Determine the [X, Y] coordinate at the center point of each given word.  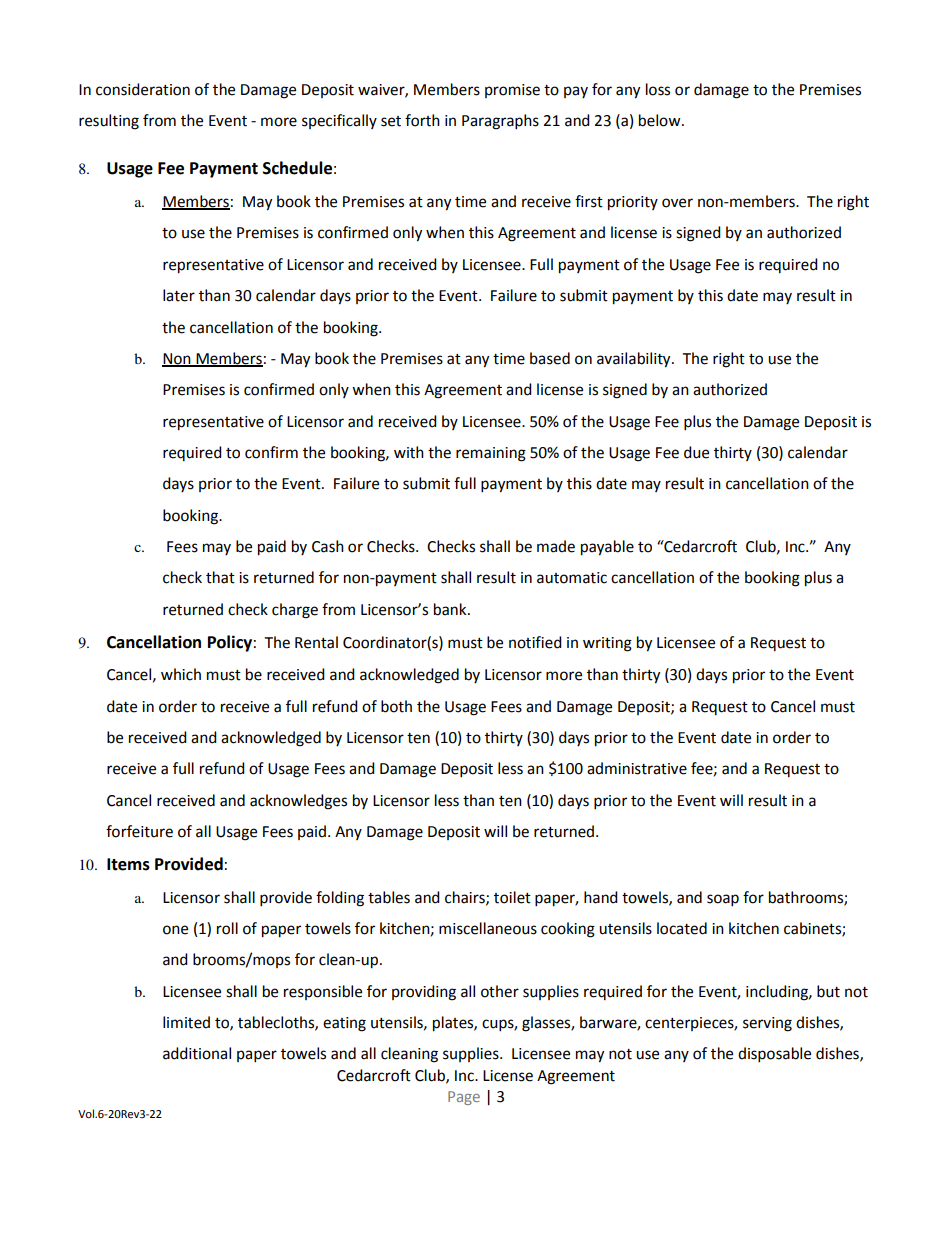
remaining [491, 454]
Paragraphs [500, 122]
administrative [637, 768]
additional [197, 1053]
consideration [143, 89]
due [696, 452]
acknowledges [298, 802]
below [661, 120]
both [396, 706]
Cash [328, 546]
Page [464, 1098]
